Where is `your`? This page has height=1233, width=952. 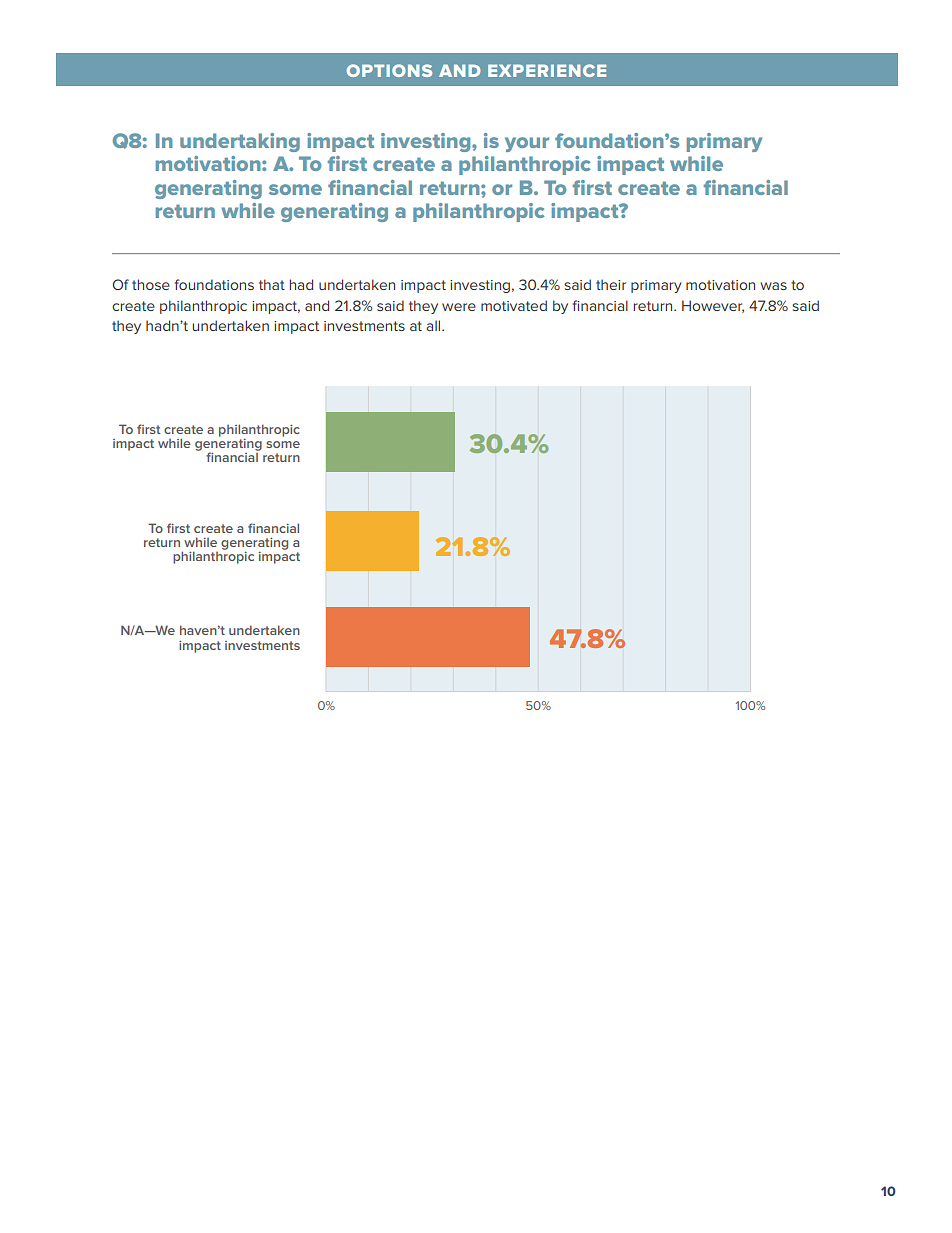
your is located at coordinates (527, 144).
